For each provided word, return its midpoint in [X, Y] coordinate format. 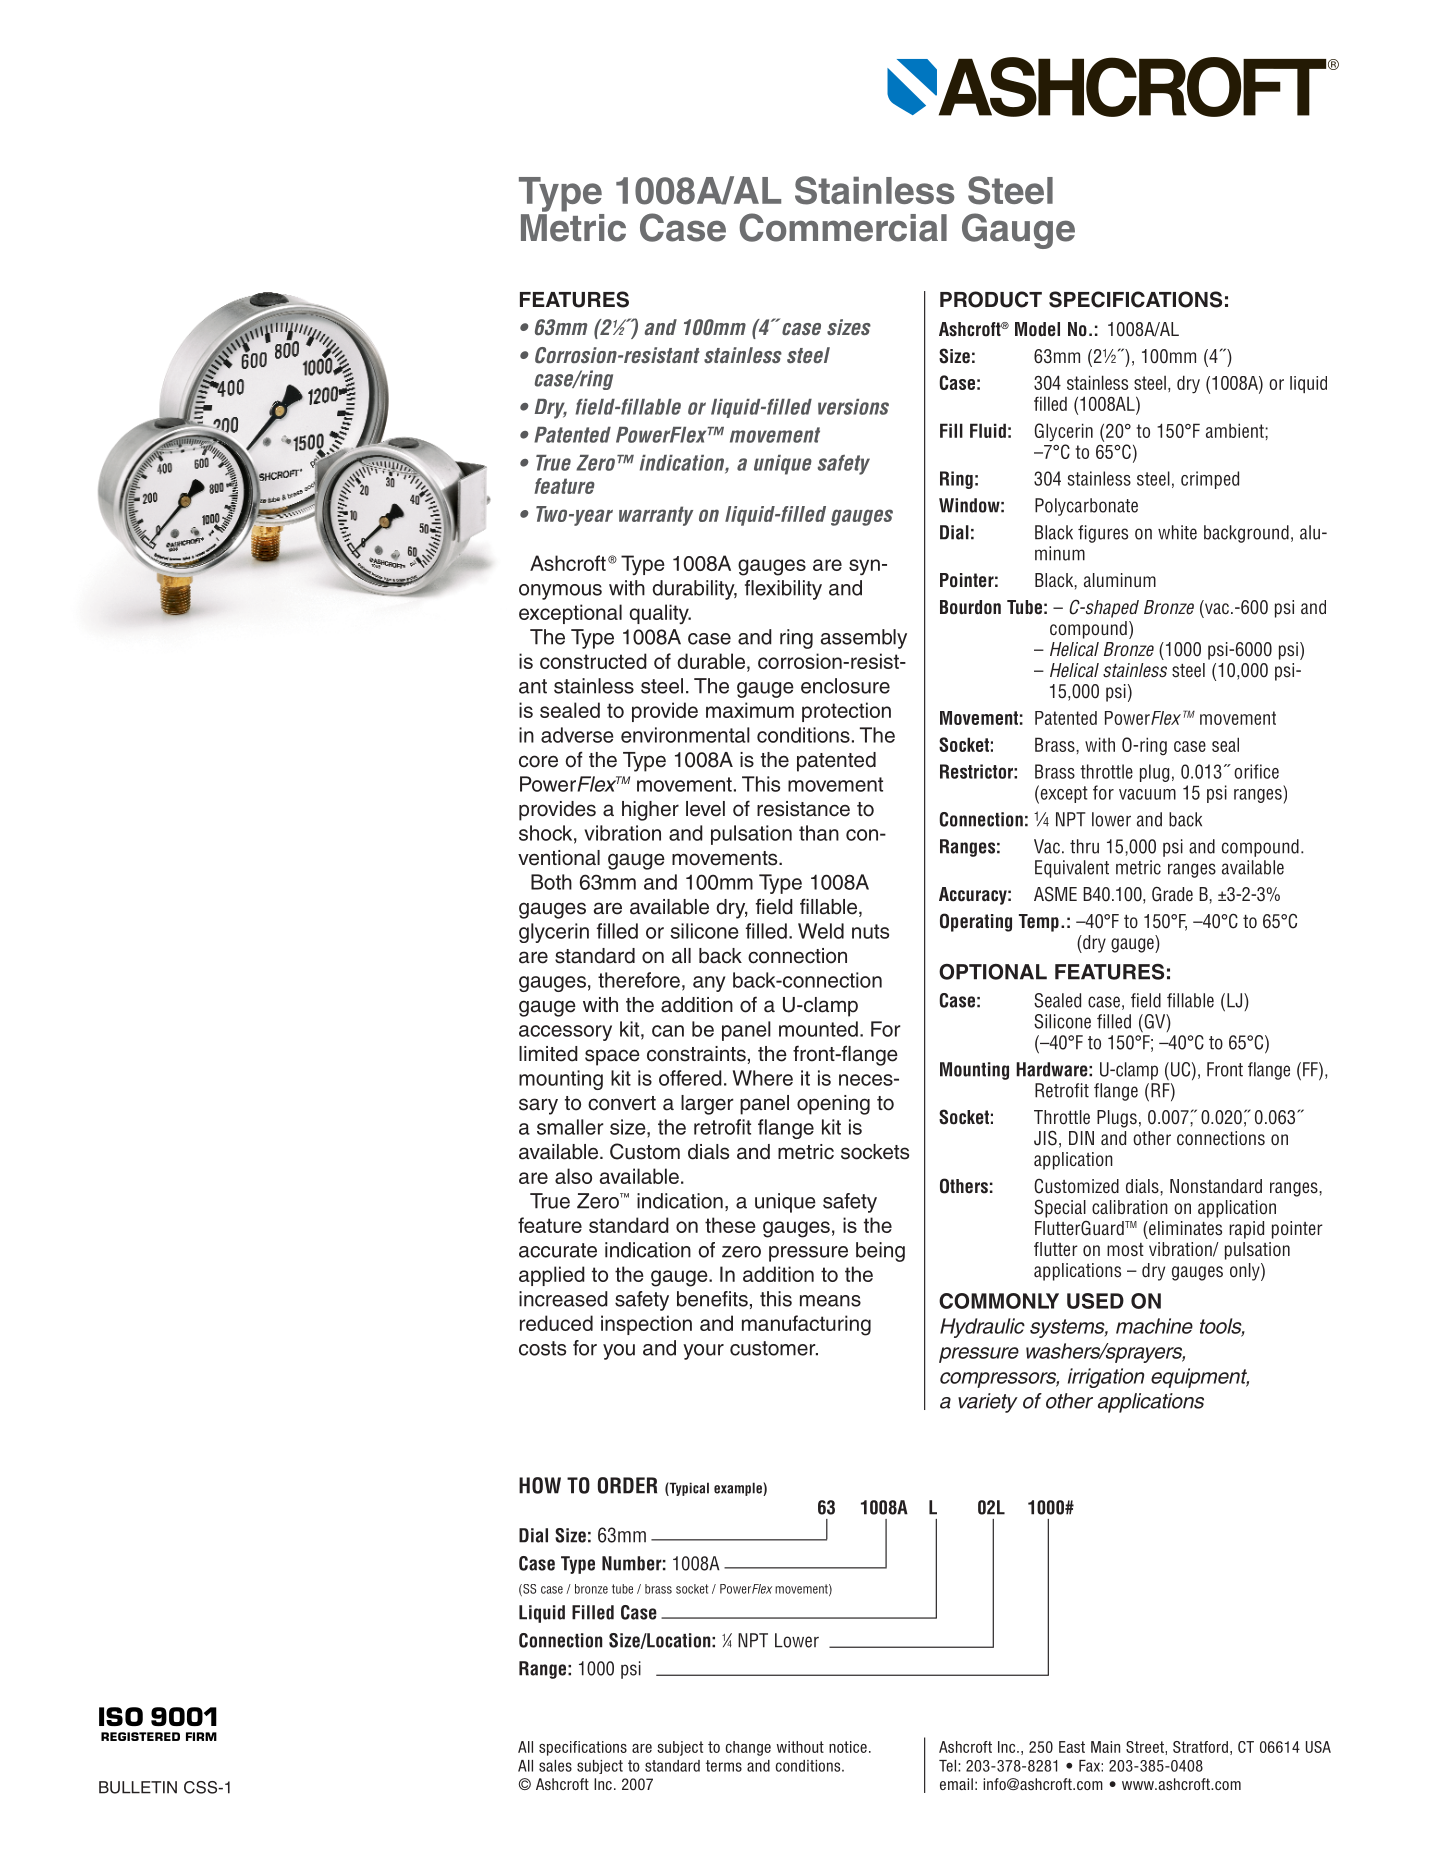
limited [548, 1054]
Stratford [1200, 1747]
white [1177, 532]
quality [660, 614]
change [748, 1748]
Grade [1172, 894]
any [709, 984]
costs [542, 1348]
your [703, 1352]
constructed [593, 661]
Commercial [843, 227]
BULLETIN [138, 1787]
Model [1037, 329]
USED [1095, 1301]
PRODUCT [991, 299]
